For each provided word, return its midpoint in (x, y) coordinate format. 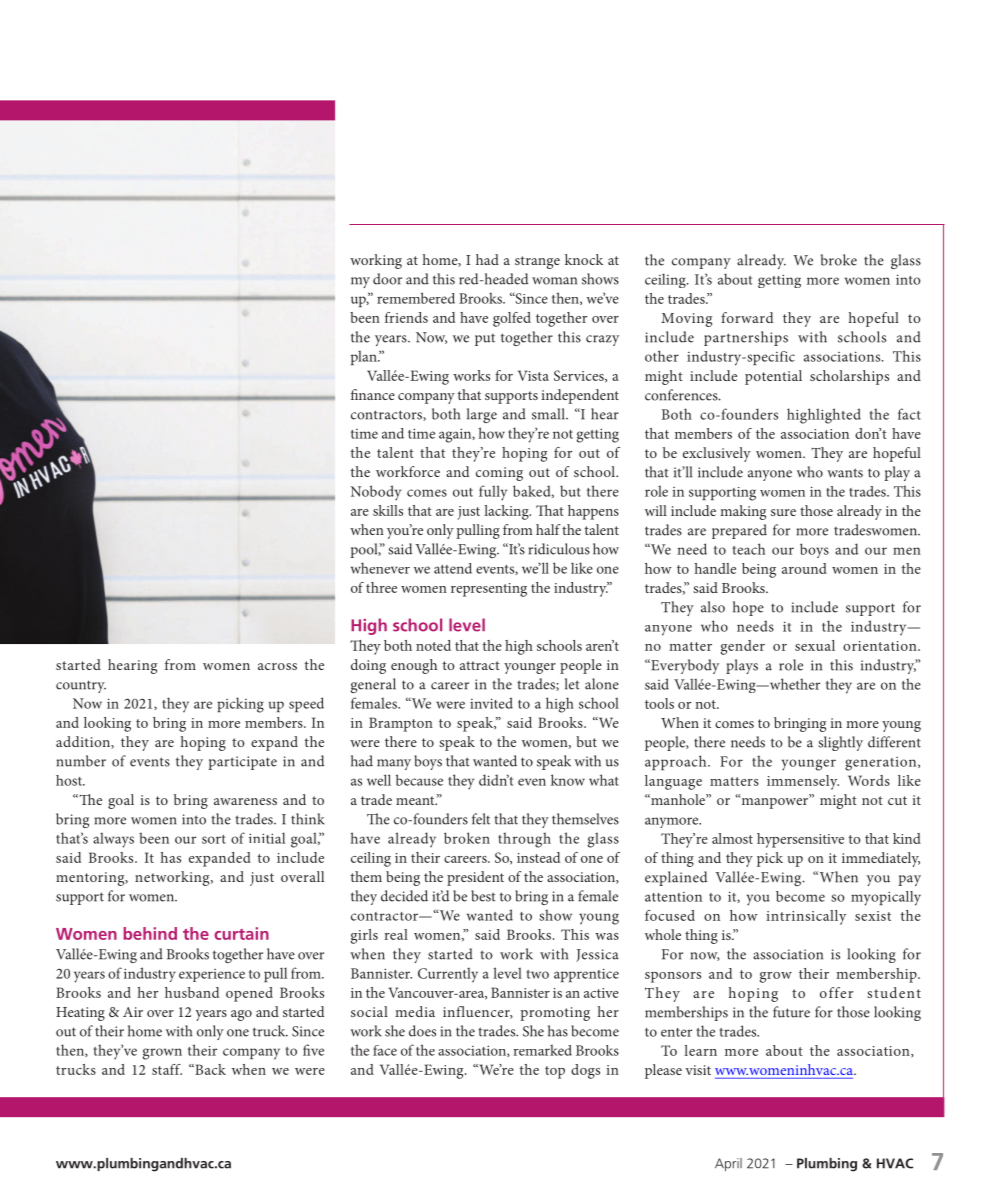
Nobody (376, 493)
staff (167, 1069)
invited (491, 703)
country (81, 686)
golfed (512, 319)
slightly (840, 743)
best (483, 896)
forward (747, 317)
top (555, 1072)
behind (150, 933)
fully (493, 493)
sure (783, 512)
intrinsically (806, 917)
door (387, 279)
